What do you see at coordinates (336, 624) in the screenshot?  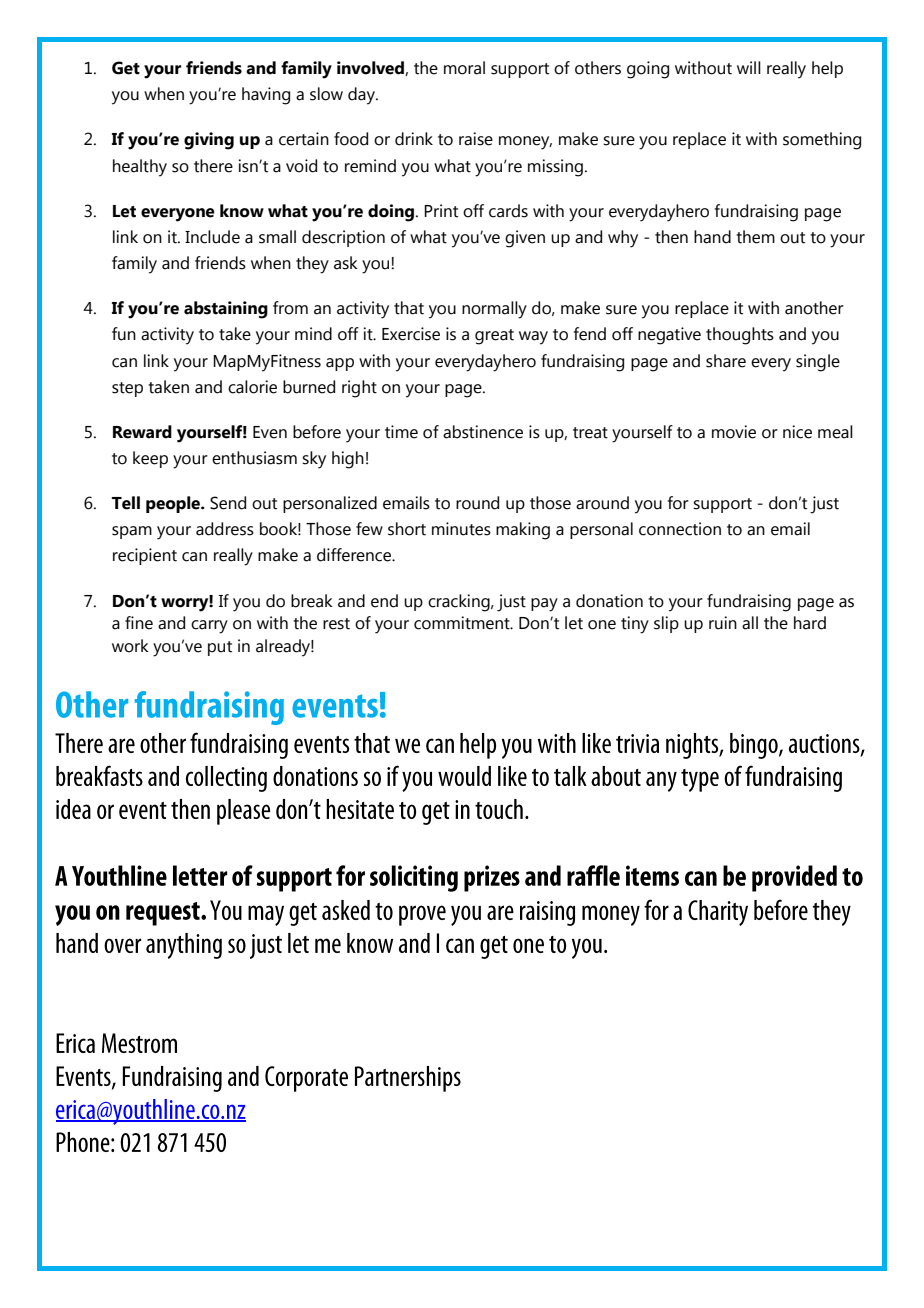 I see `rest` at bounding box center [336, 624].
